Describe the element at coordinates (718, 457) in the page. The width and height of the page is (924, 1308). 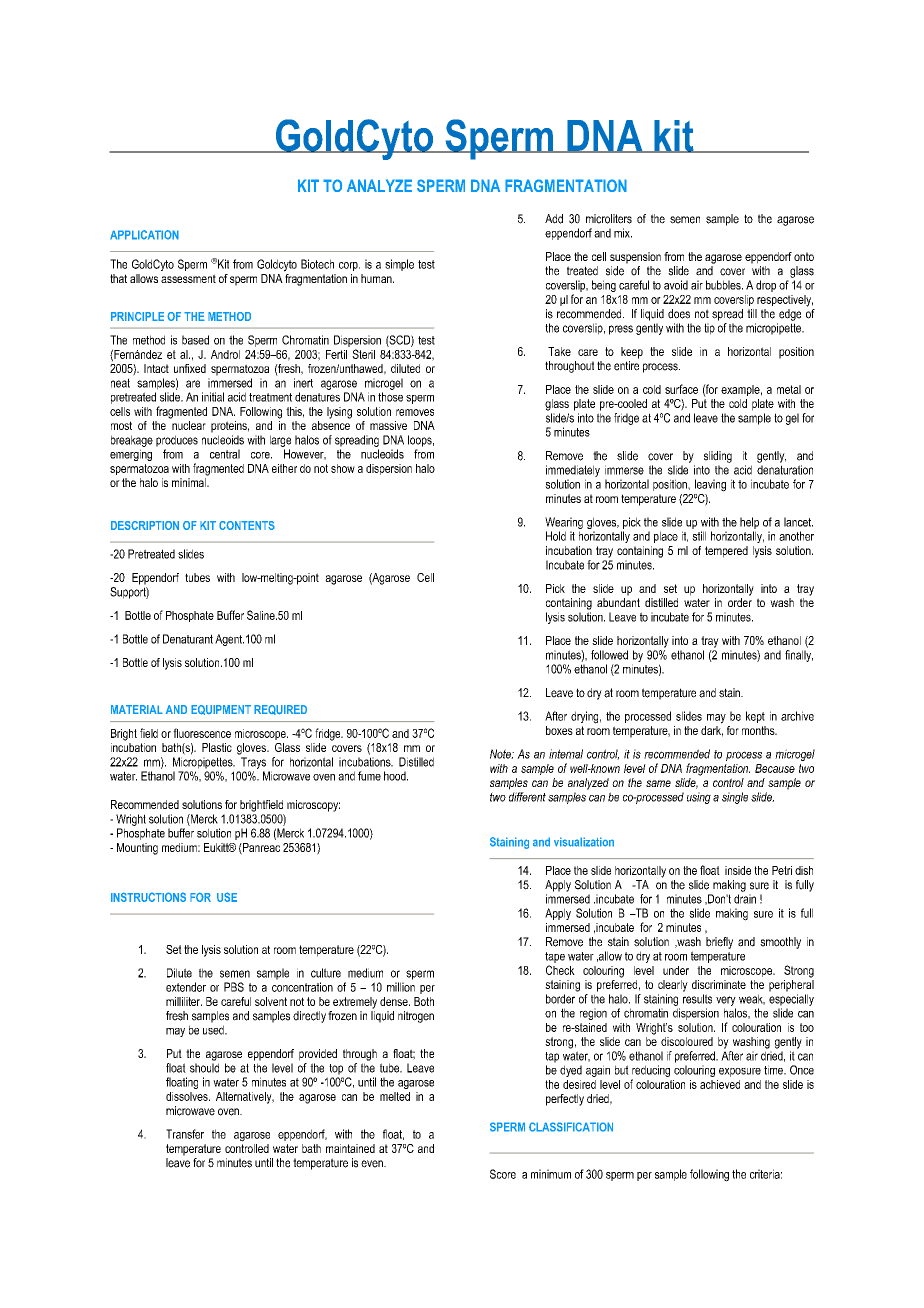
I see `sliding` at that location.
